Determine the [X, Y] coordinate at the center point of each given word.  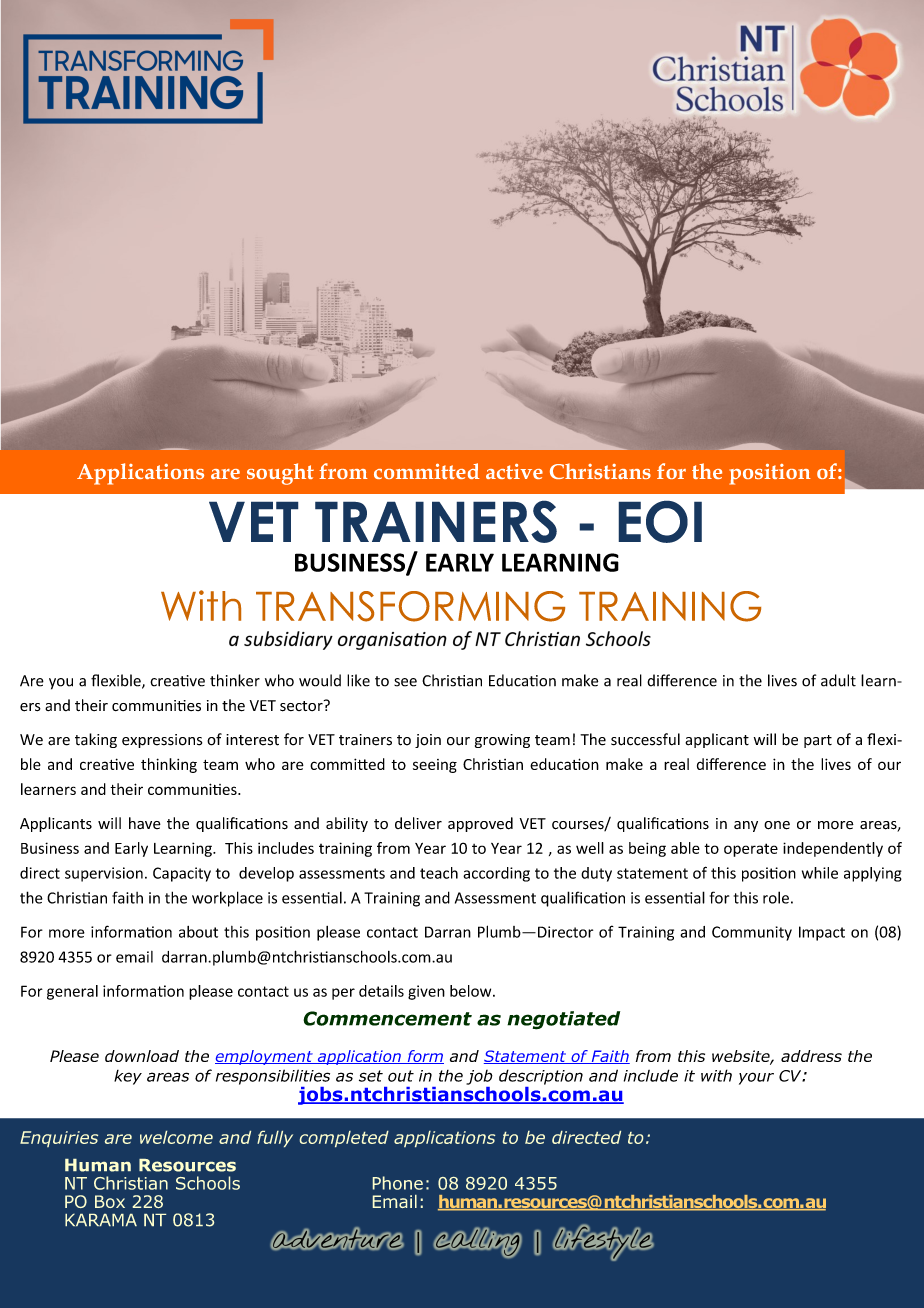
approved [480, 824]
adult [838, 680]
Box [110, 1201]
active [514, 471]
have [145, 823]
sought [280, 474]
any [746, 826]
